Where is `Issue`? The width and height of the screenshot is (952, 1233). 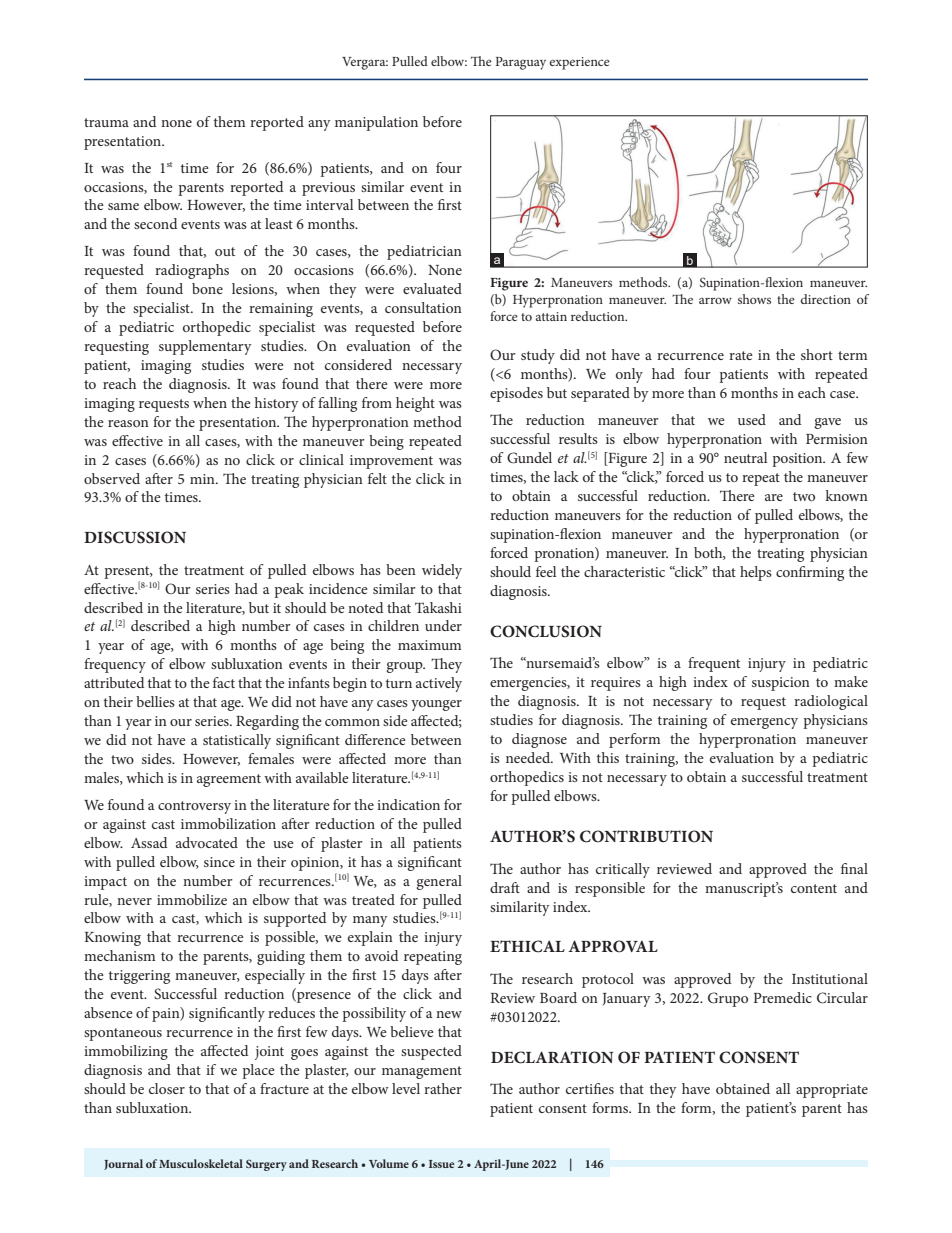 Issue is located at coordinates (441, 1164).
